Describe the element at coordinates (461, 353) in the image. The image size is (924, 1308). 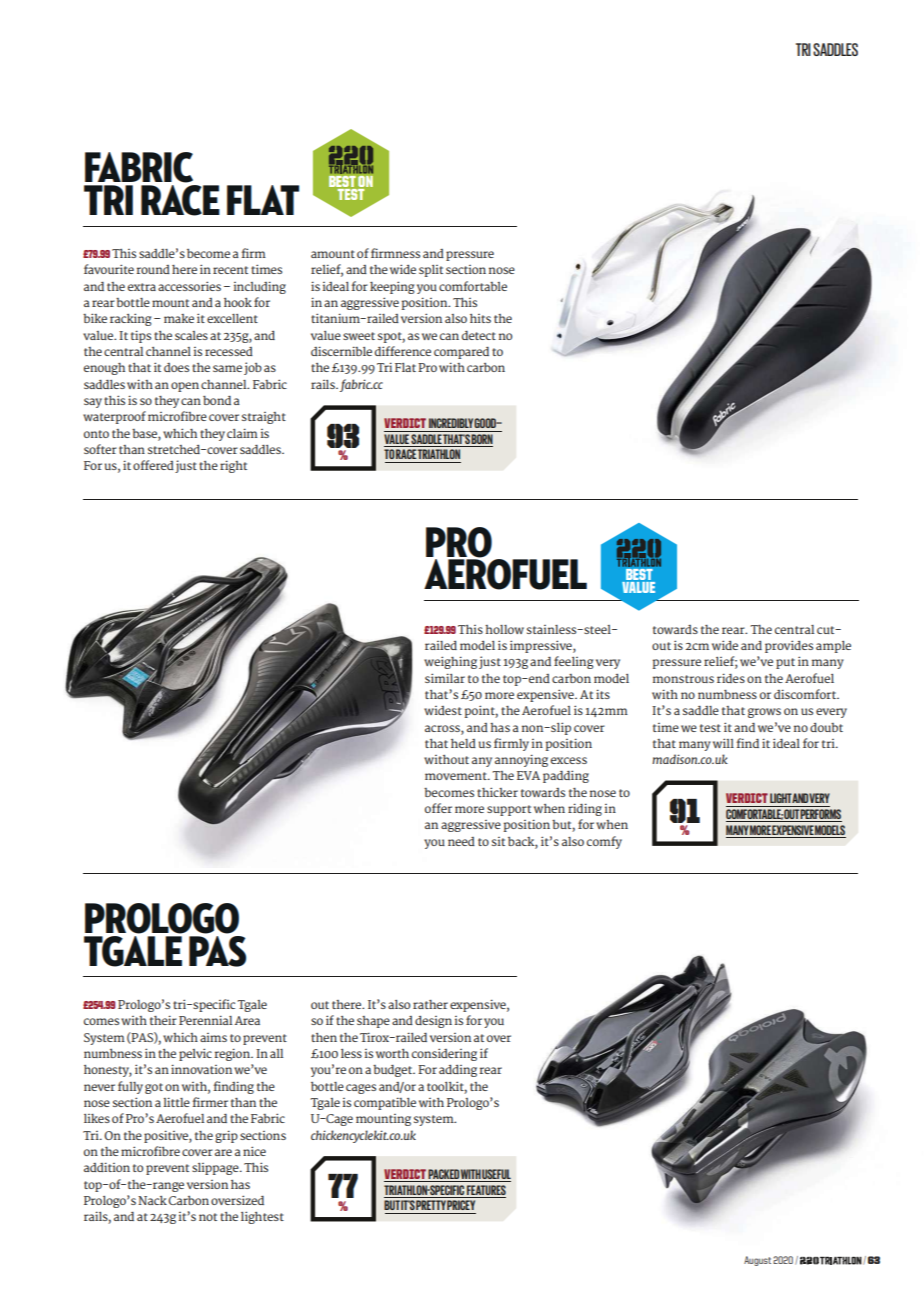
I see `compared` at that location.
